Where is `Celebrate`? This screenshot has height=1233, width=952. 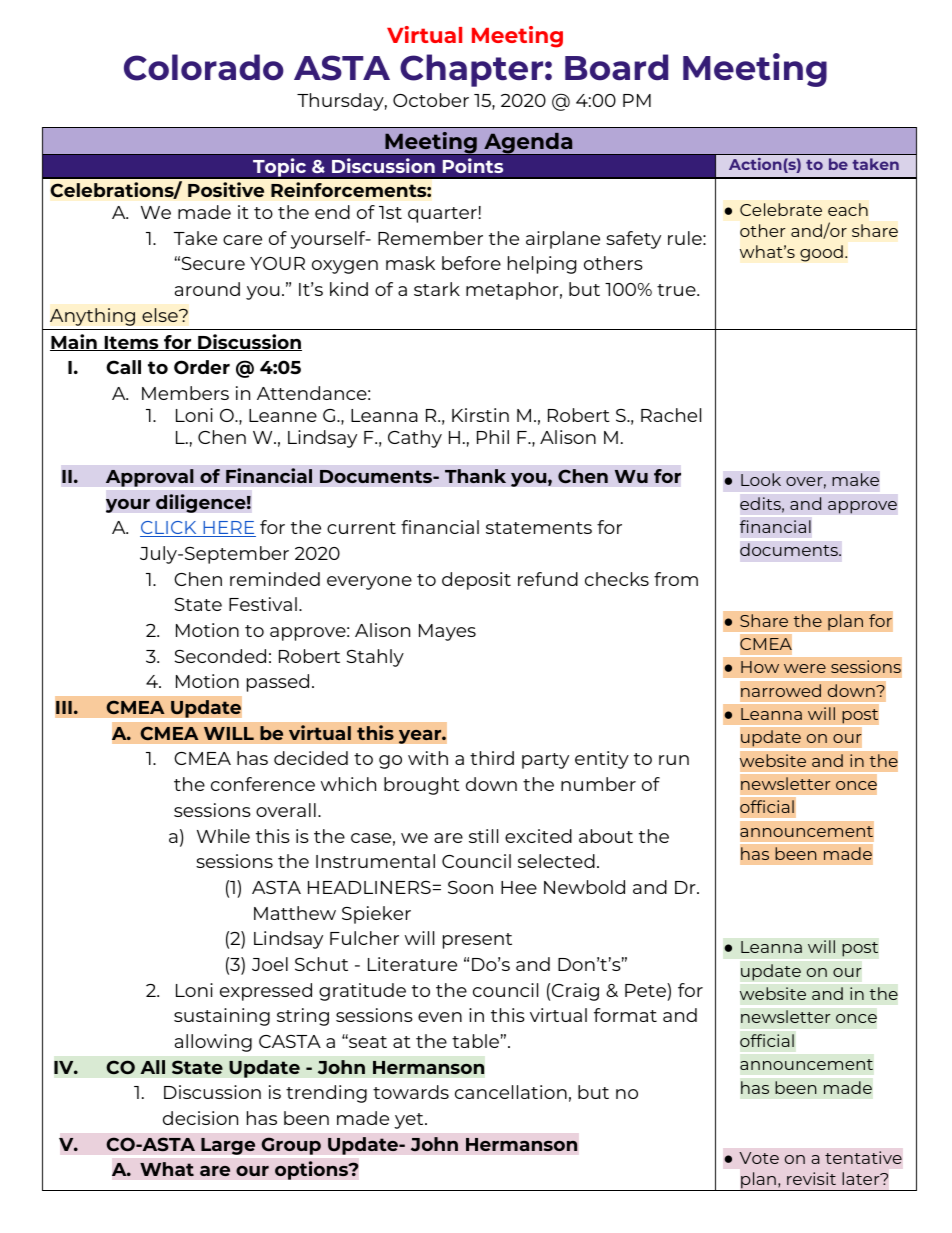
Celebrate is located at coordinates (781, 209).
